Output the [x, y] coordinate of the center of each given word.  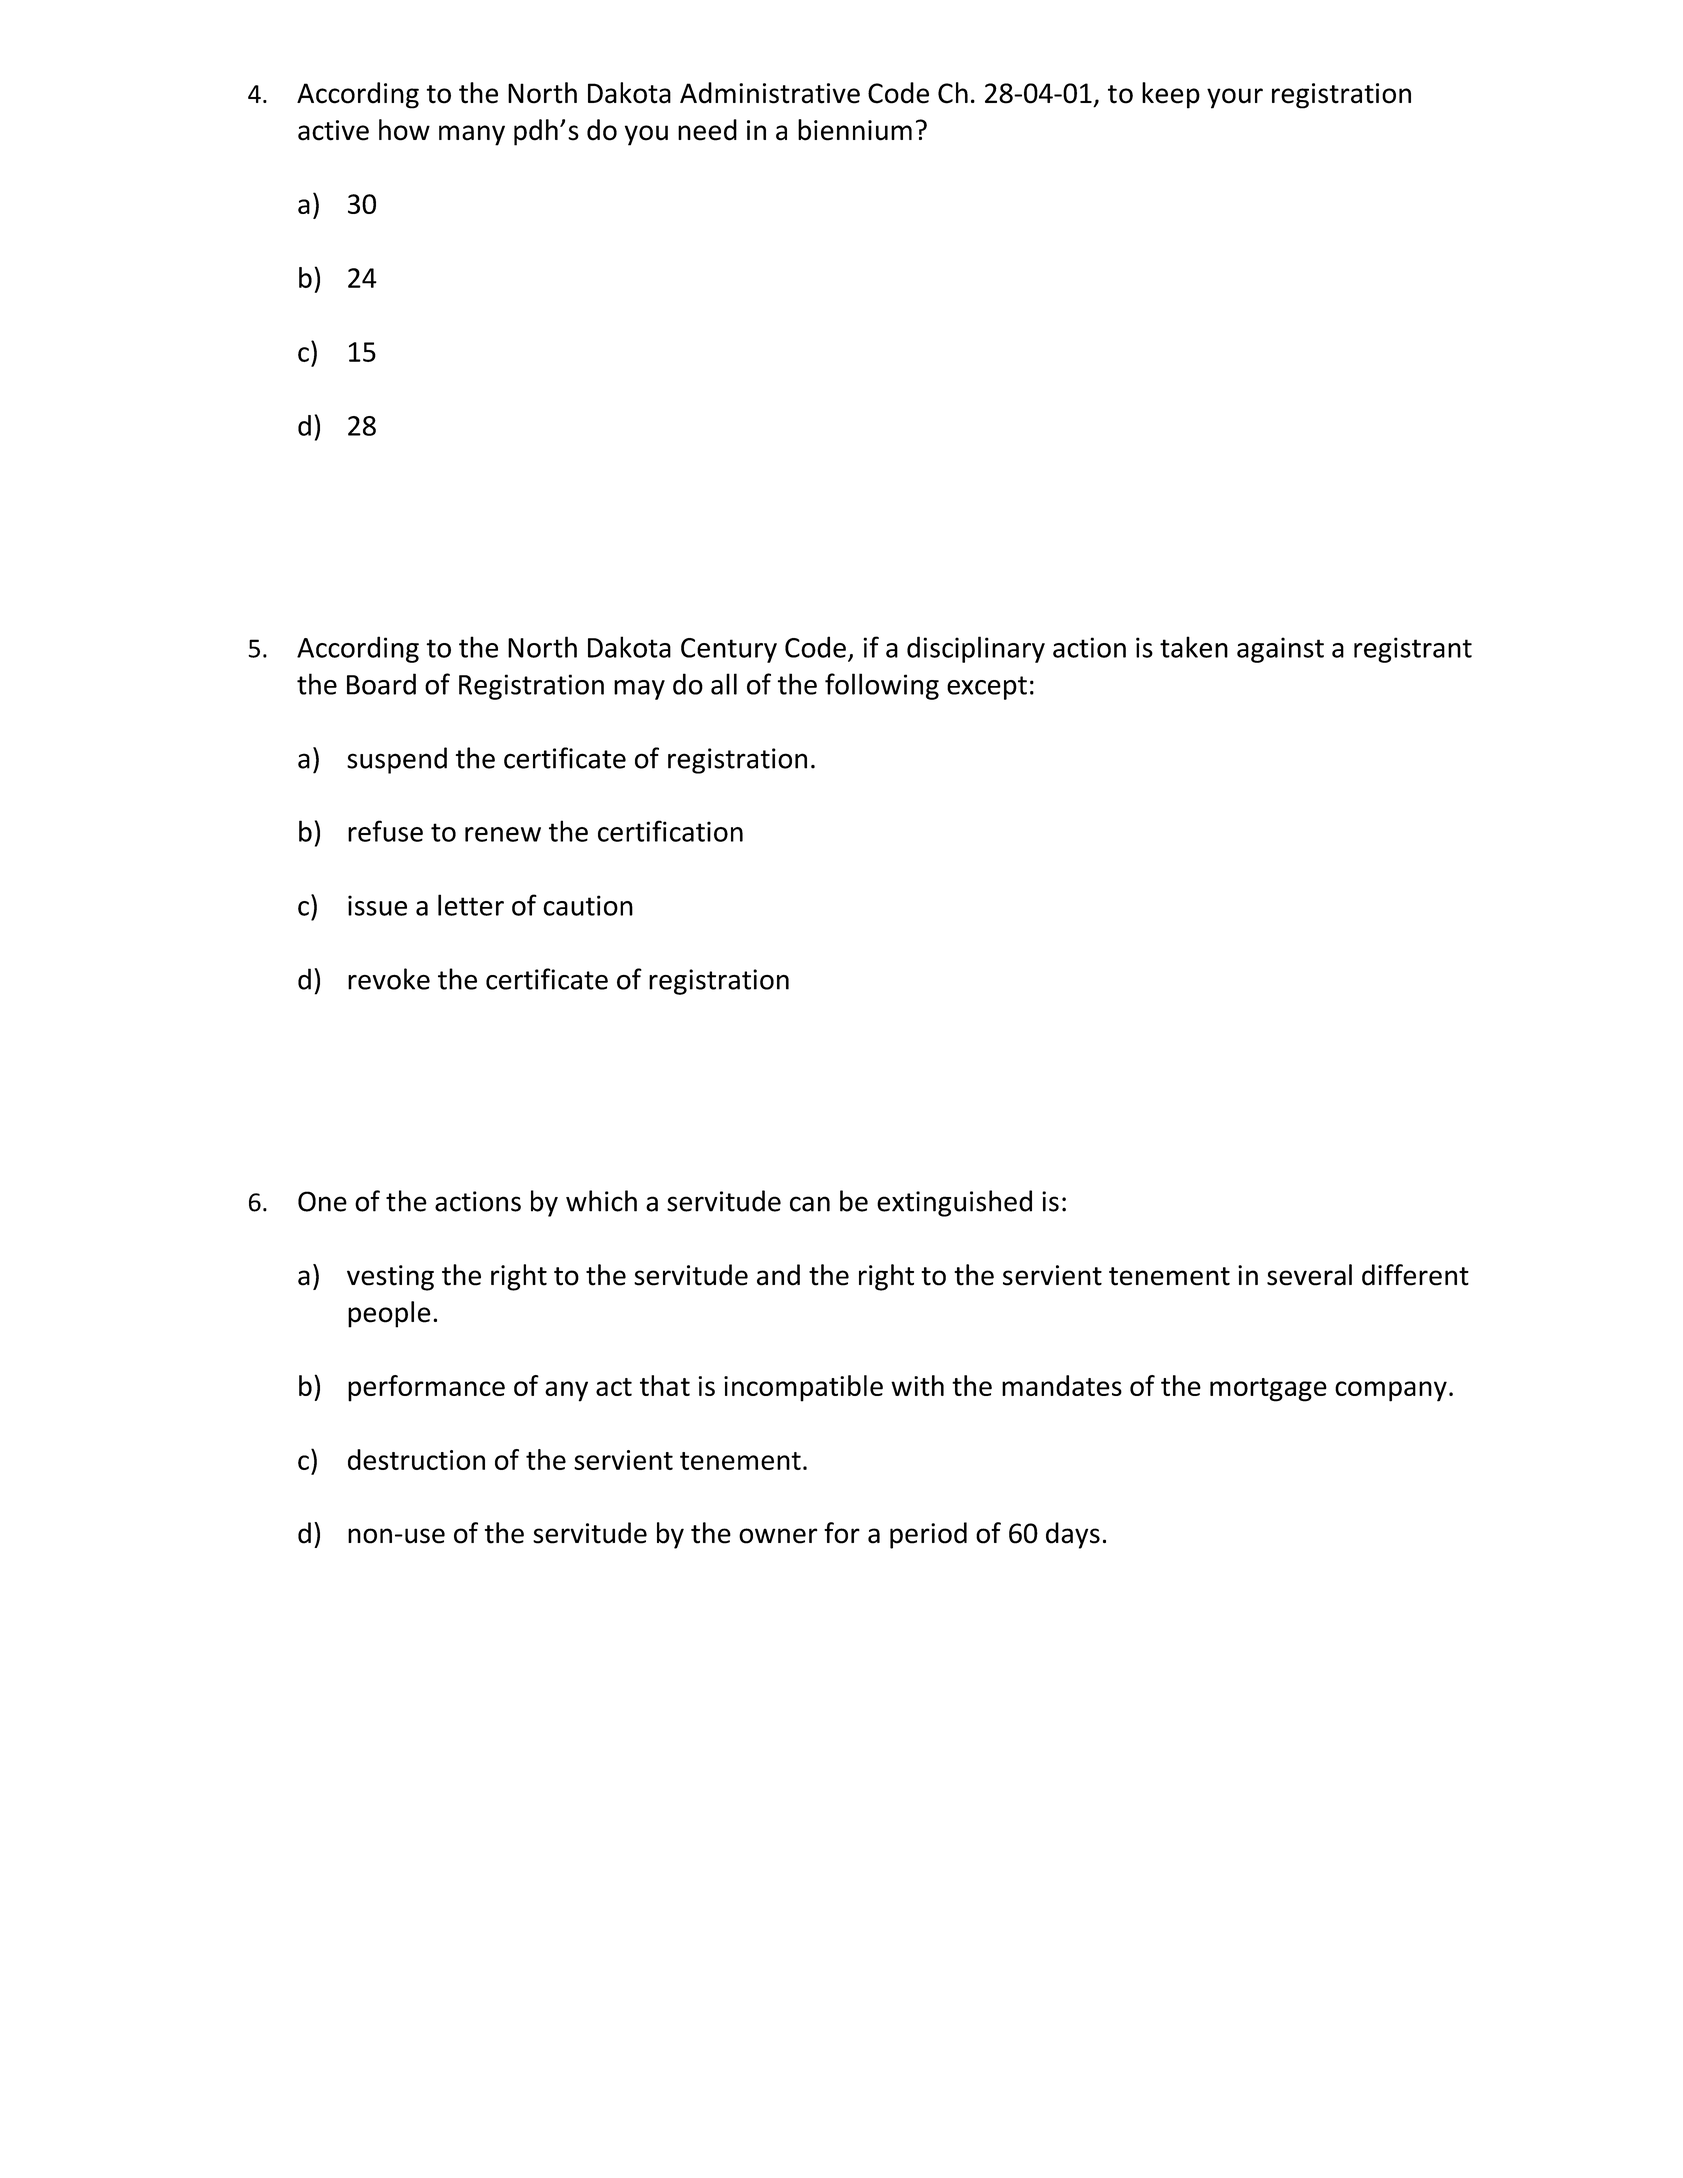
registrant [1413, 650]
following [882, 686]
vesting [390, 1278]
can [810, 1204]
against [1280, 650]
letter [471, 905]
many [472, 135]
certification [670, 831]
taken [1194, 647]
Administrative [770, 93]
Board [381, 684]
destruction [416, 1459]
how [404, 130]
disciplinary [976, 649]
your [1235, 98]
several [1309, 1275]
